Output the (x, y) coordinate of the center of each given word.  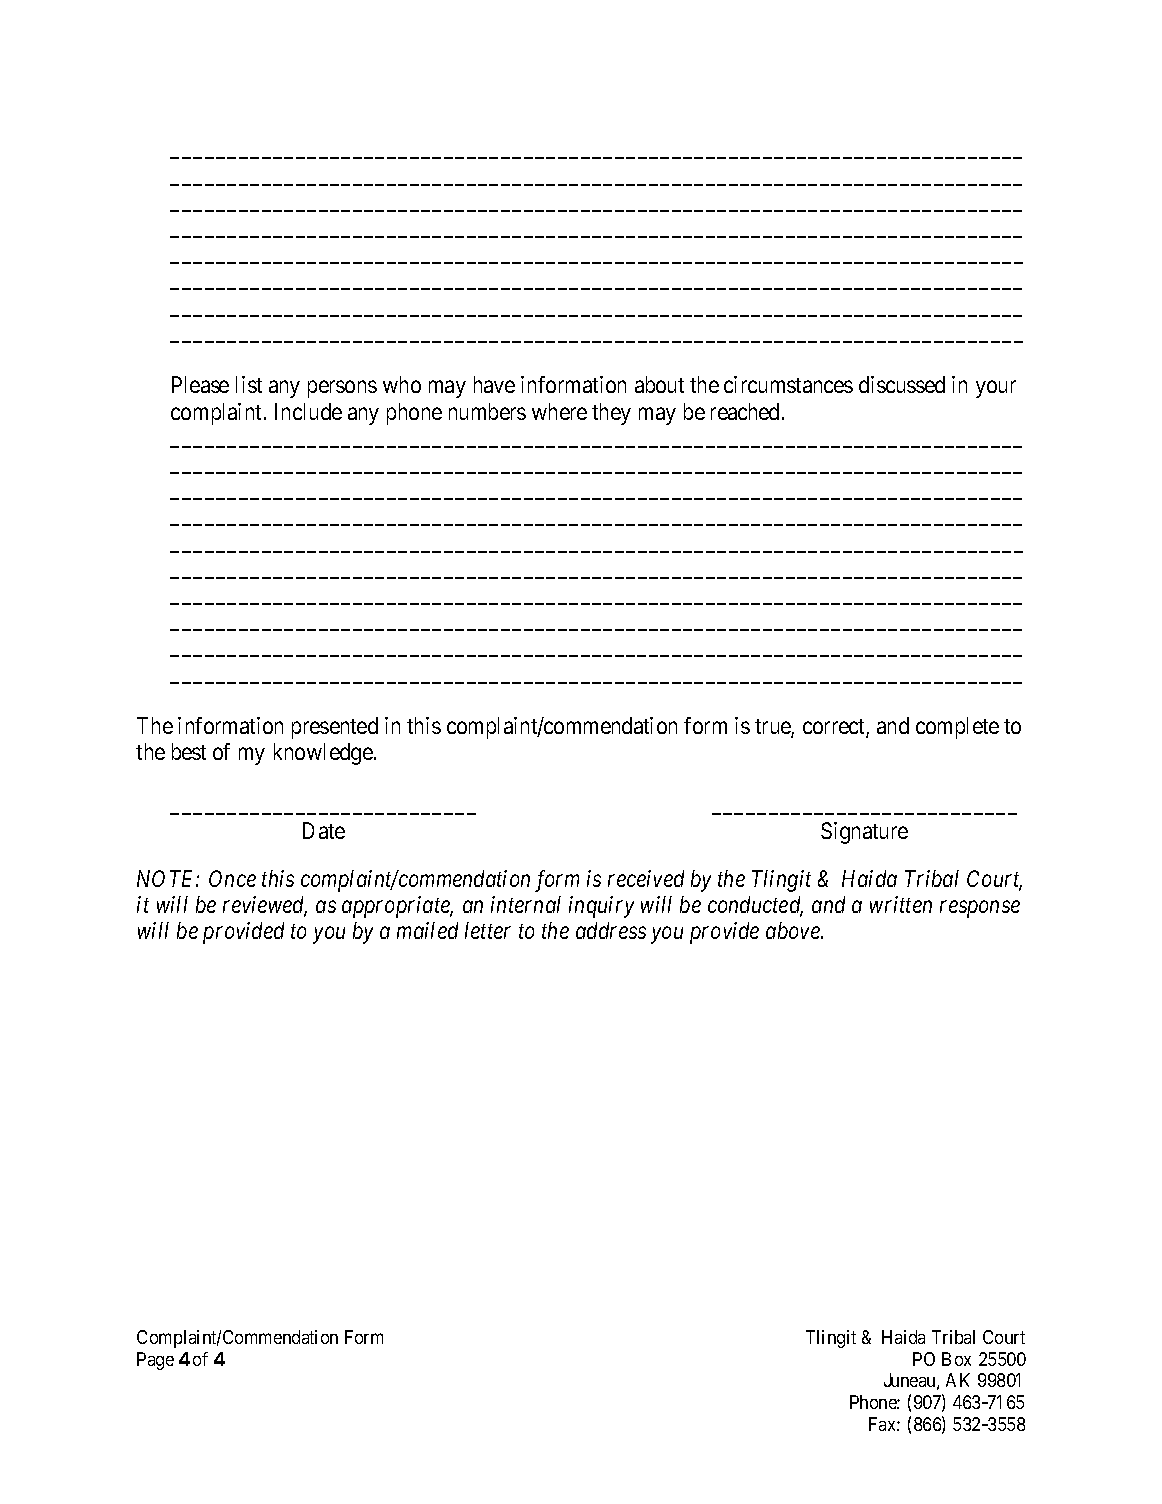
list (249, 384)
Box (956, 1359)
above (794, 930)
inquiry (601, 907)
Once (232, 878)
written (901, 904)
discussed (902, 384)
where (559, 411)
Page (155, 1361)
